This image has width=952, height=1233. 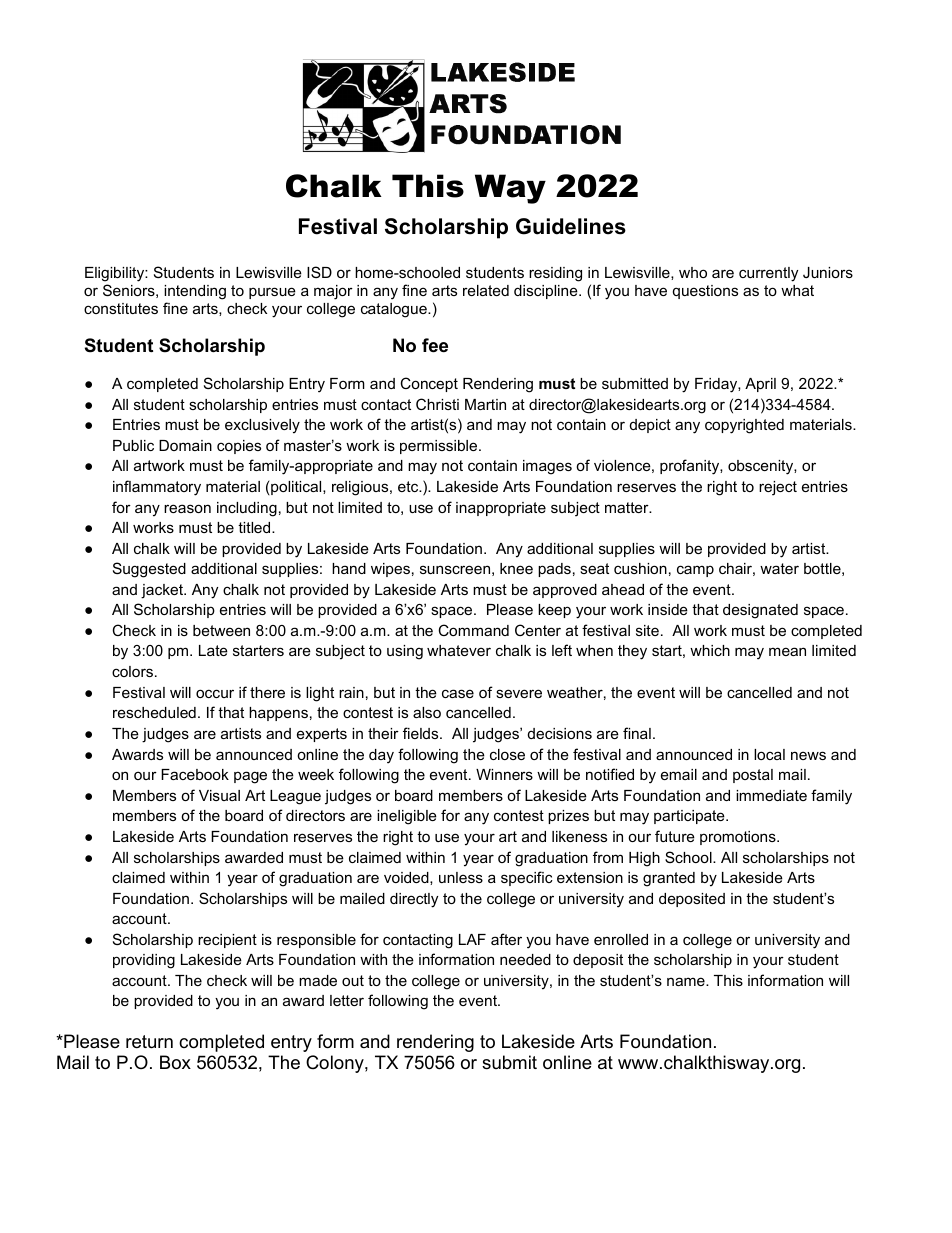 What do you see at coordinates (555, 274) in the image?
I see `residing` at bounding box center [555, 274].
